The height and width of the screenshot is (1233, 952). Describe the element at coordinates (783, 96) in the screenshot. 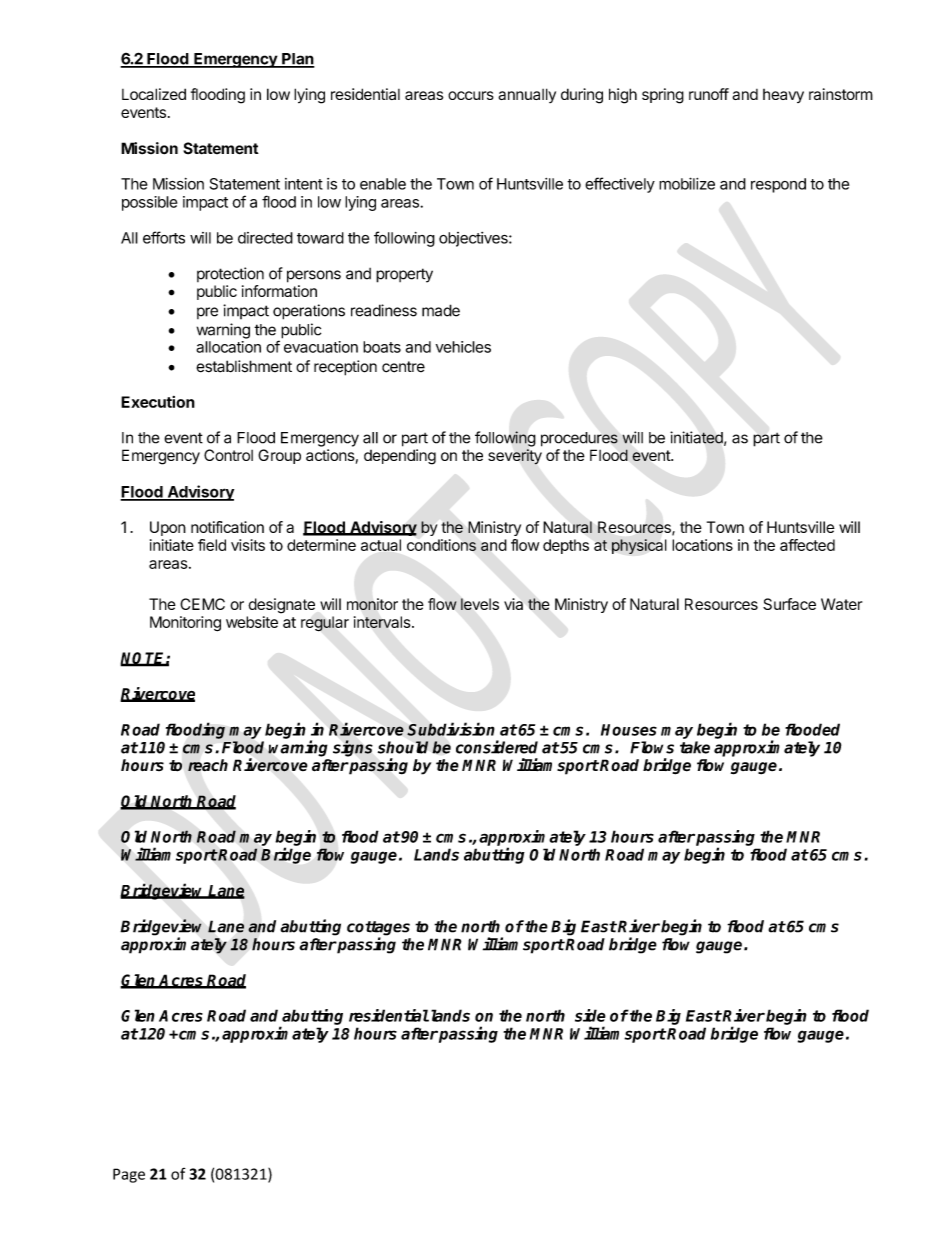

I see `heavy` at that location.
